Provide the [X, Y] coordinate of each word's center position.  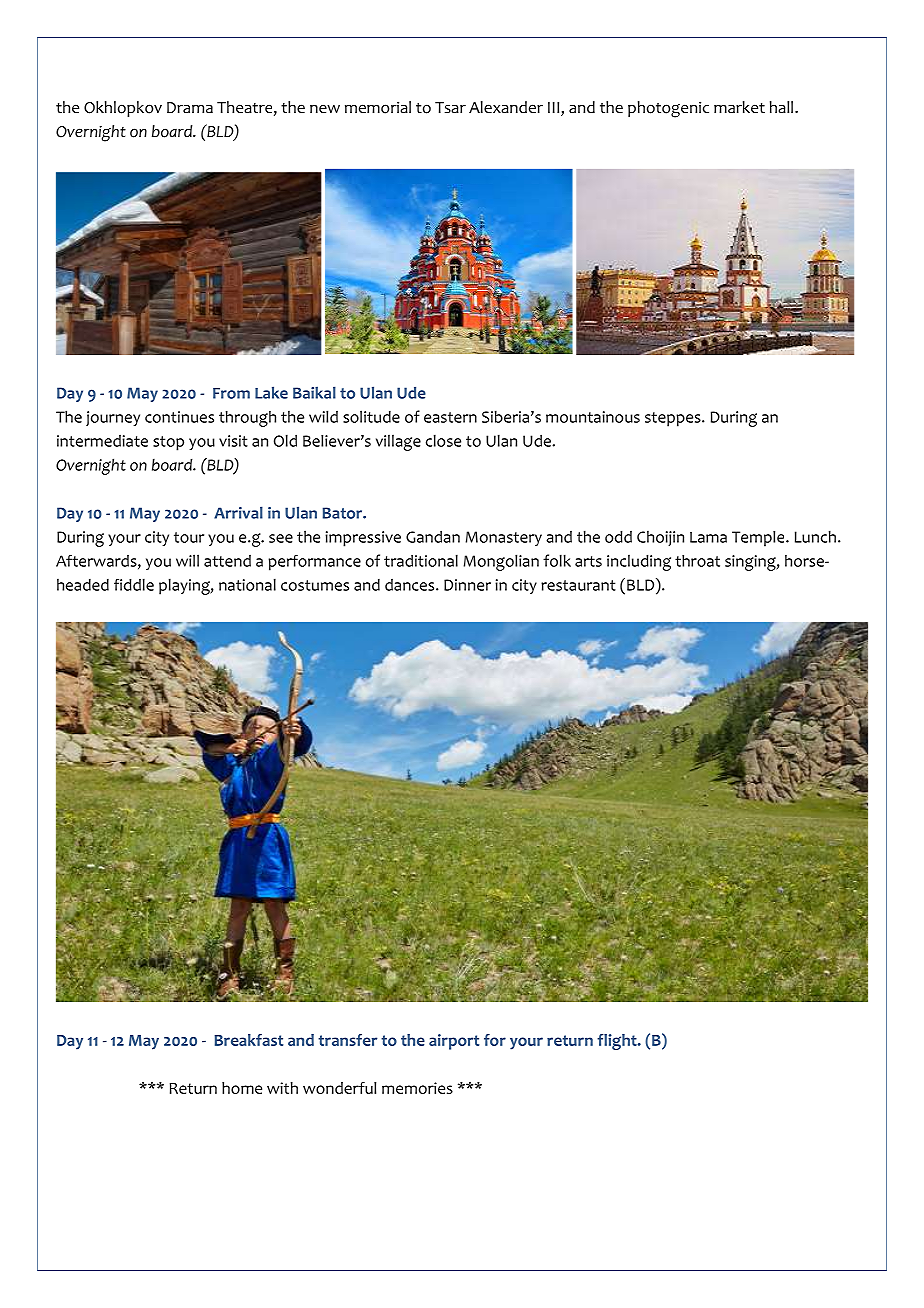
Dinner [467, 585]
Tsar [450, 107]
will [187, 560]
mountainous [593, 417]
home [242, 1088]
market [739, 107]
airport [454, 1042]
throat [697, 561]
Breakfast [248, 1040]
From [231, 393]
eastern [450, 417]
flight [618, 1042]
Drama [190, 107]
